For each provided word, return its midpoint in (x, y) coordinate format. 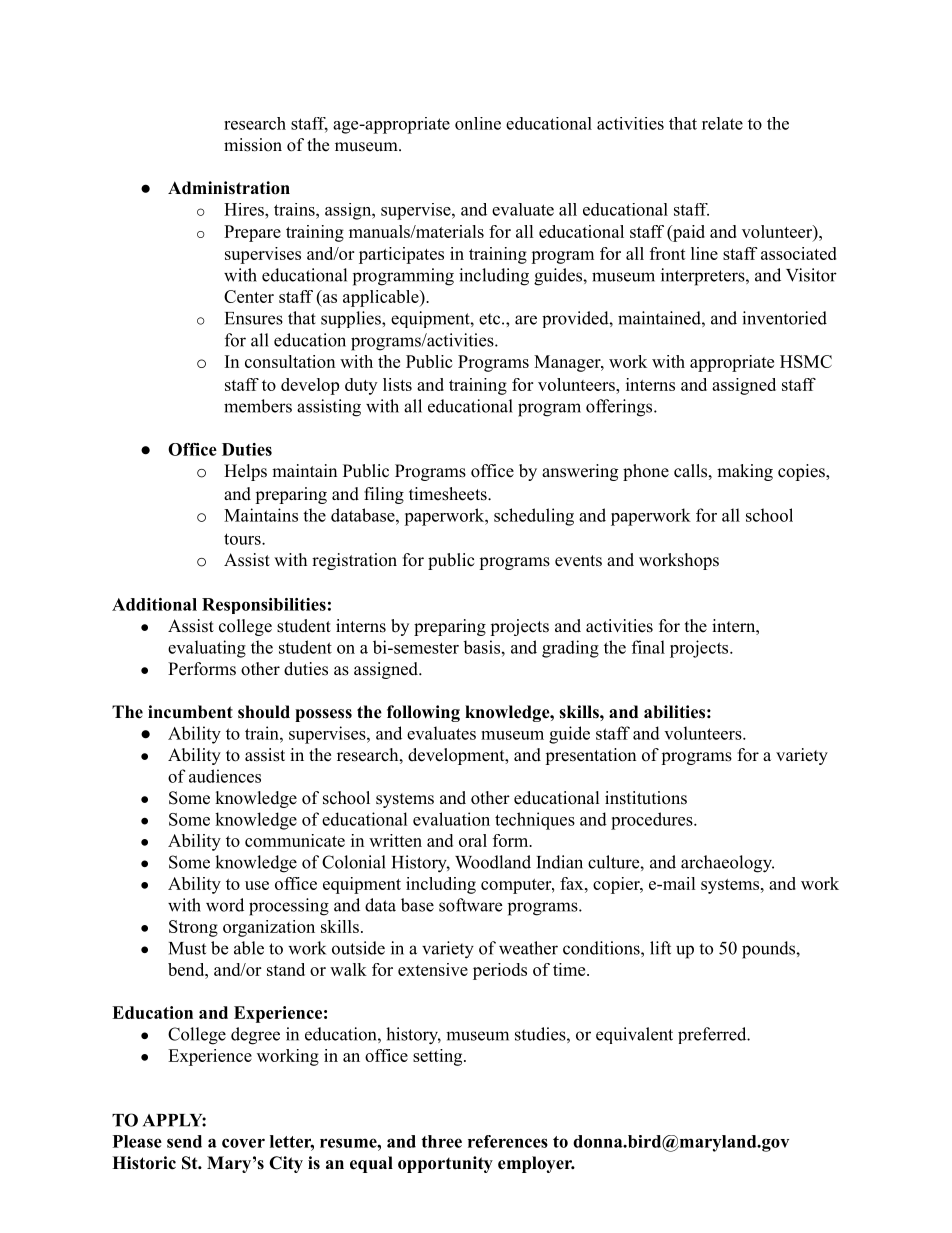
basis (481, 647)
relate (722, 123)
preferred (713, 1035)
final (648, 647)
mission (253, 145)
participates (401, 255)
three (441, 1141)
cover (243, 1143)
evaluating (207, 649)
